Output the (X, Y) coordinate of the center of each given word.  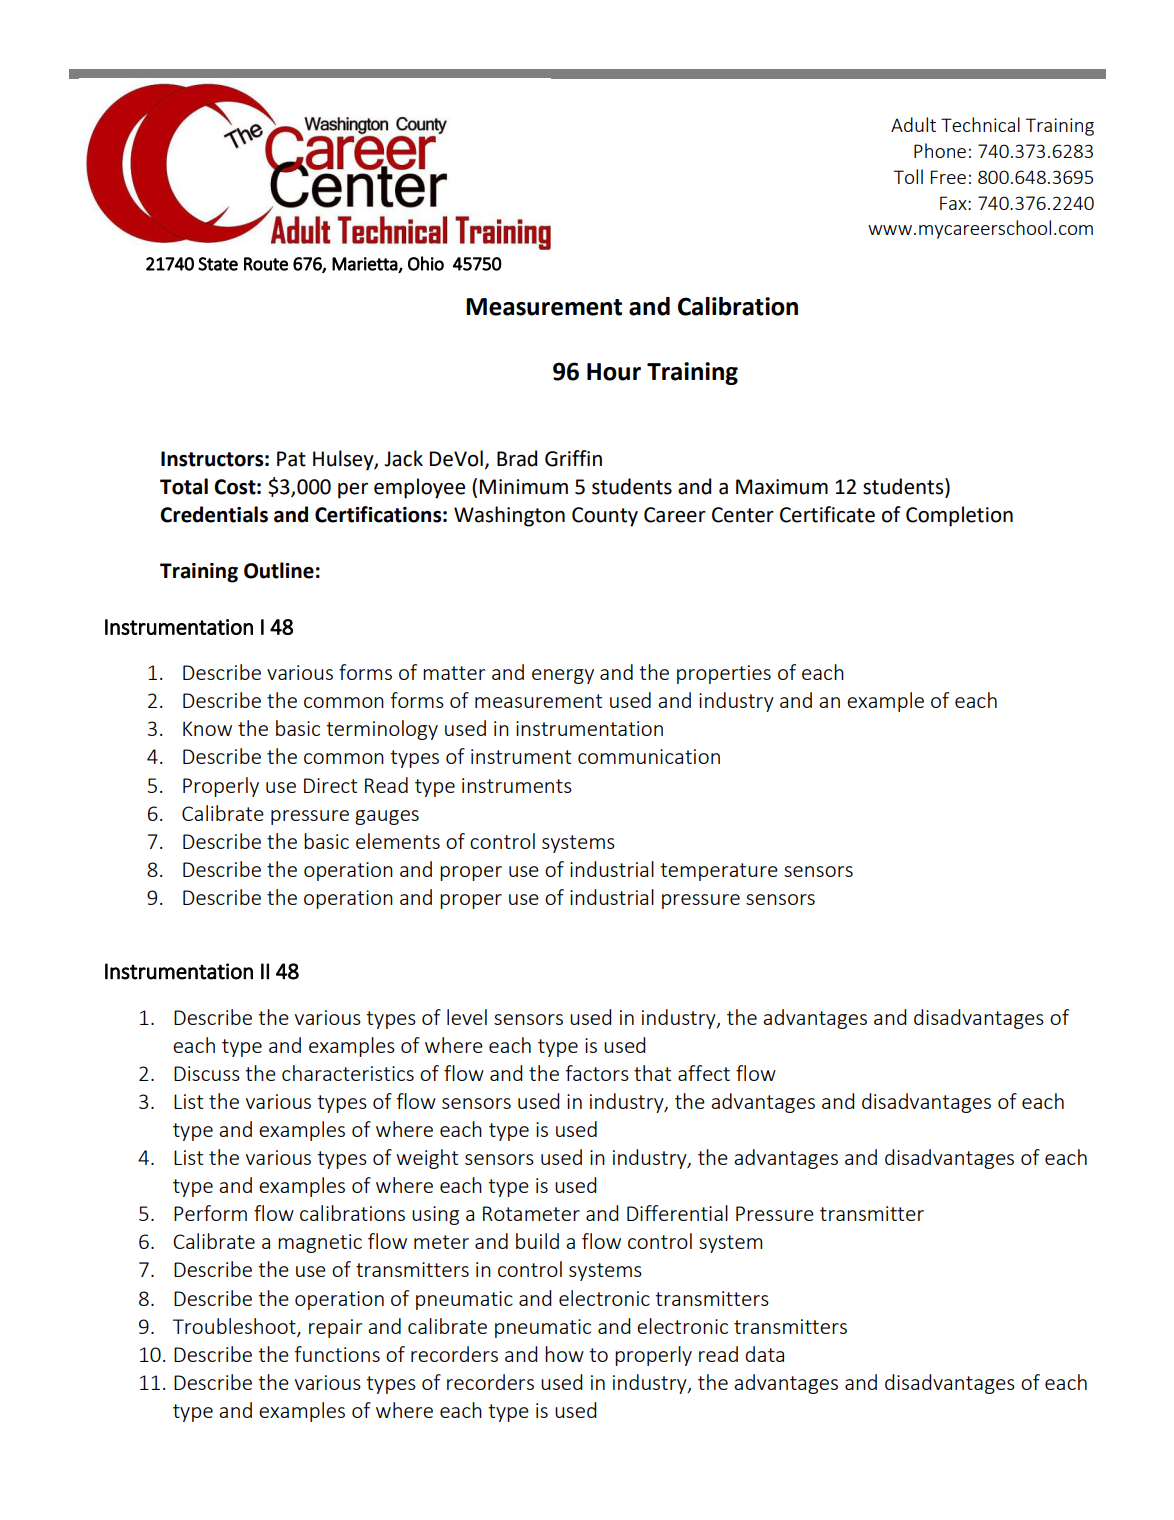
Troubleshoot (235, 1327)
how (564, 1354)
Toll (908, 176)
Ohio (426, 263)
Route (266, 264)
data (764, 1354)
